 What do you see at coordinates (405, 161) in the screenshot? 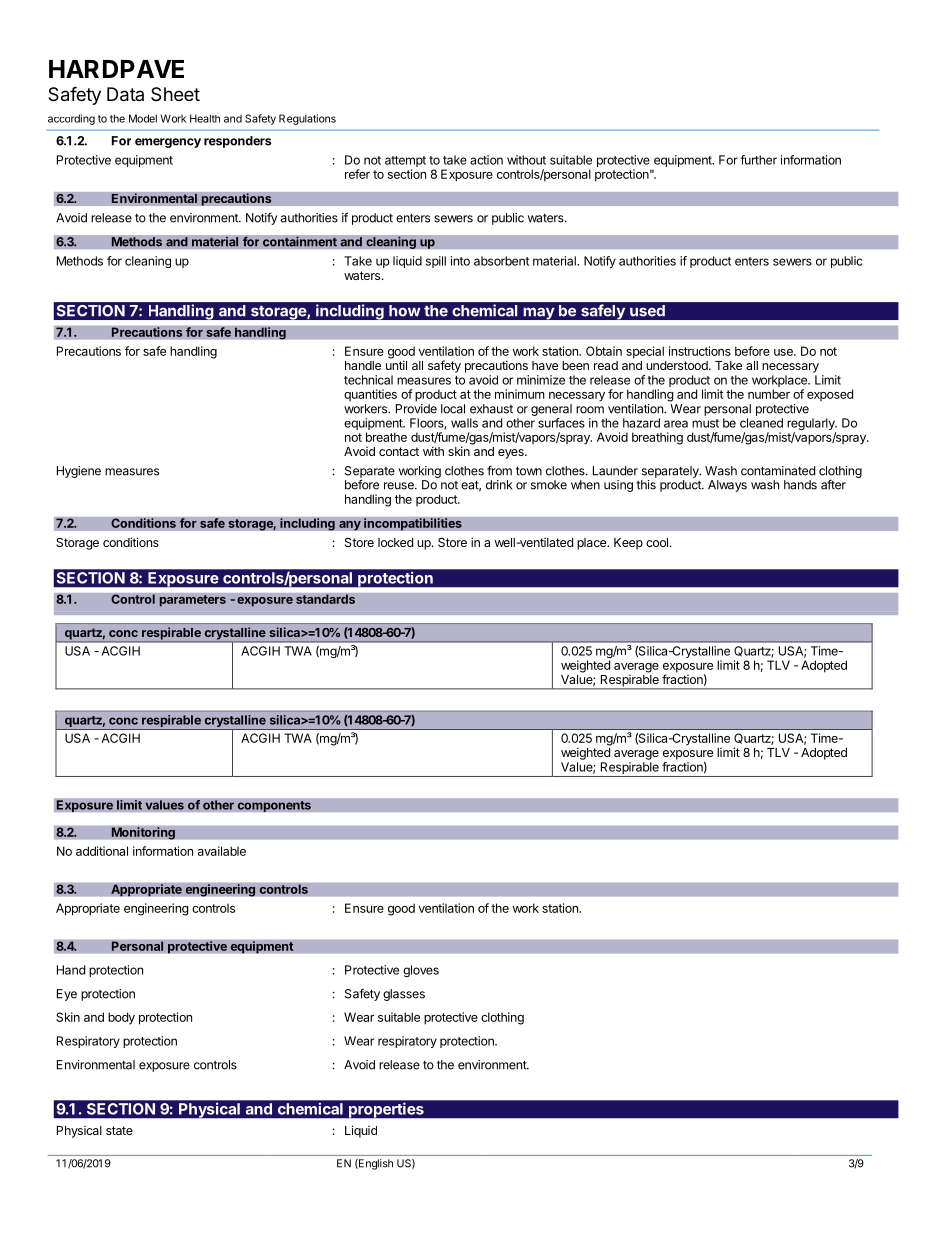
I see `attempt` at bounding box center [405, 161].
